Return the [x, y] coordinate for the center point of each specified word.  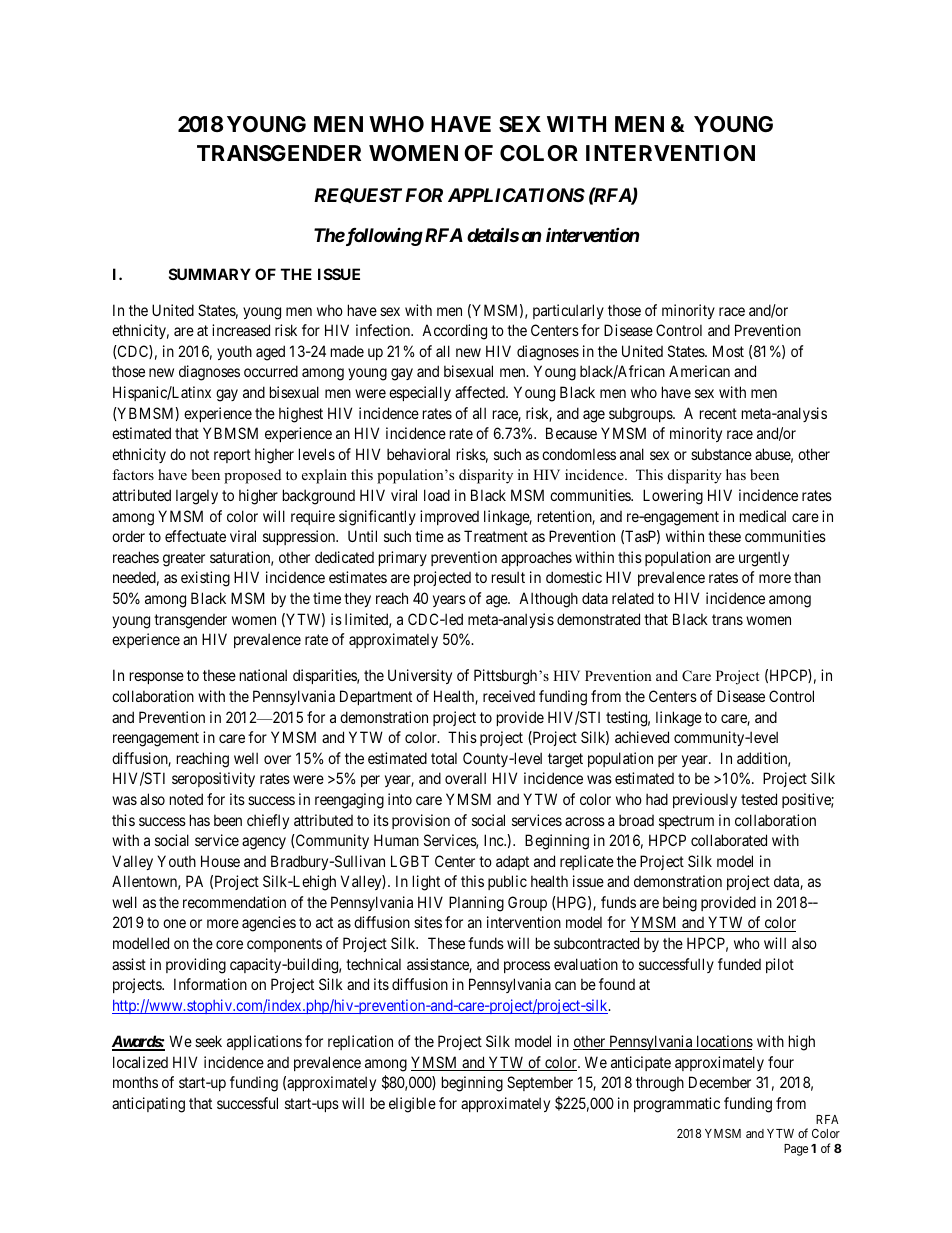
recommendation [234, 902]
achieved [642, 737]
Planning [476, 904]
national [263, 675]
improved [449, 517]
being [680, 904]
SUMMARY [210, 274]
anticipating [148, 1105]
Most [728, 351]
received [509, 696]
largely [197, 497]
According [454, 332]
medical [763, 516]
